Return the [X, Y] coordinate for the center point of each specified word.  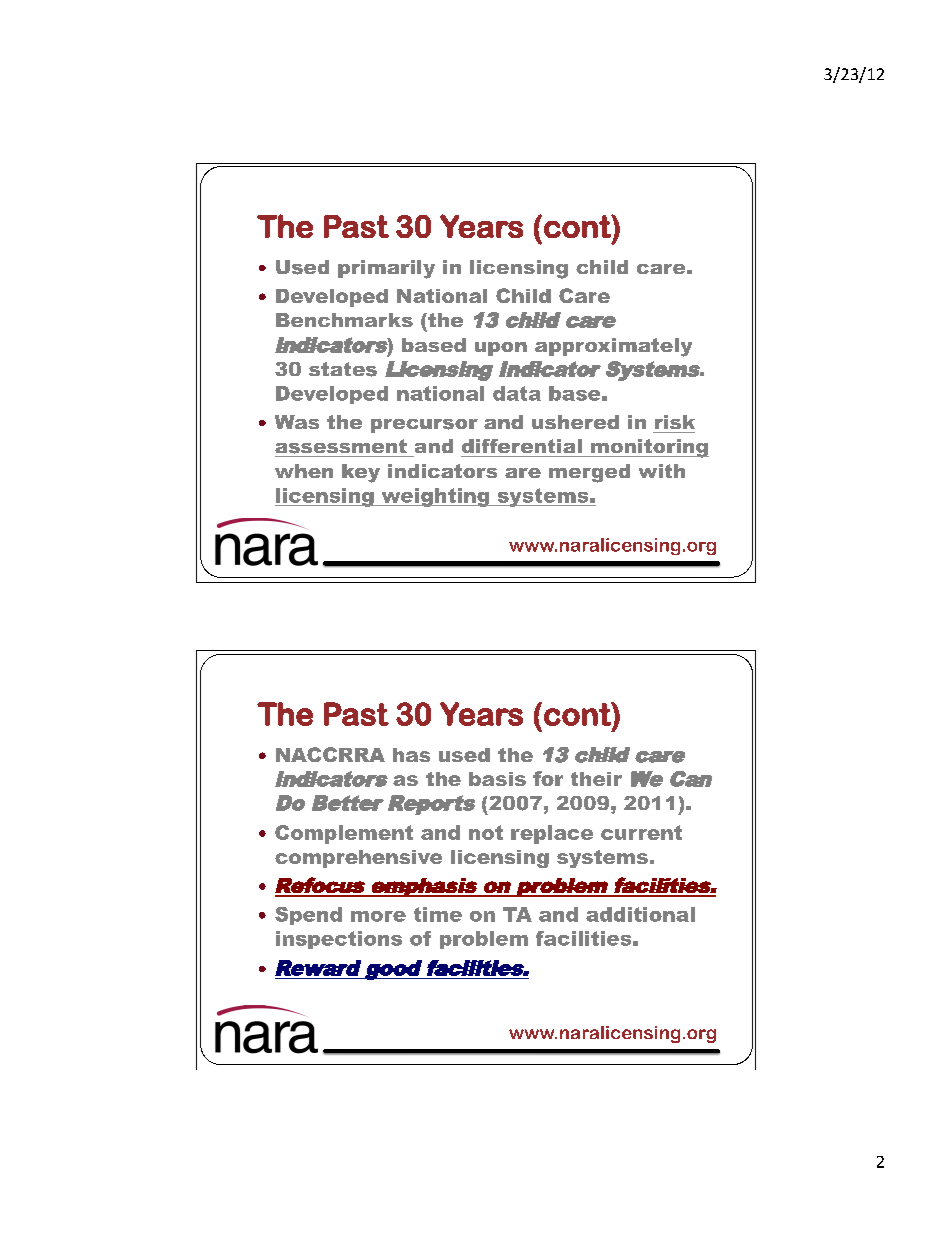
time [438, 914]
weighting [435, 497]
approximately [613, 347]
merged [589, 473]
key [361, 473]
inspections [339, 940]
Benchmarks [344, 320]
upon [501, 349]
